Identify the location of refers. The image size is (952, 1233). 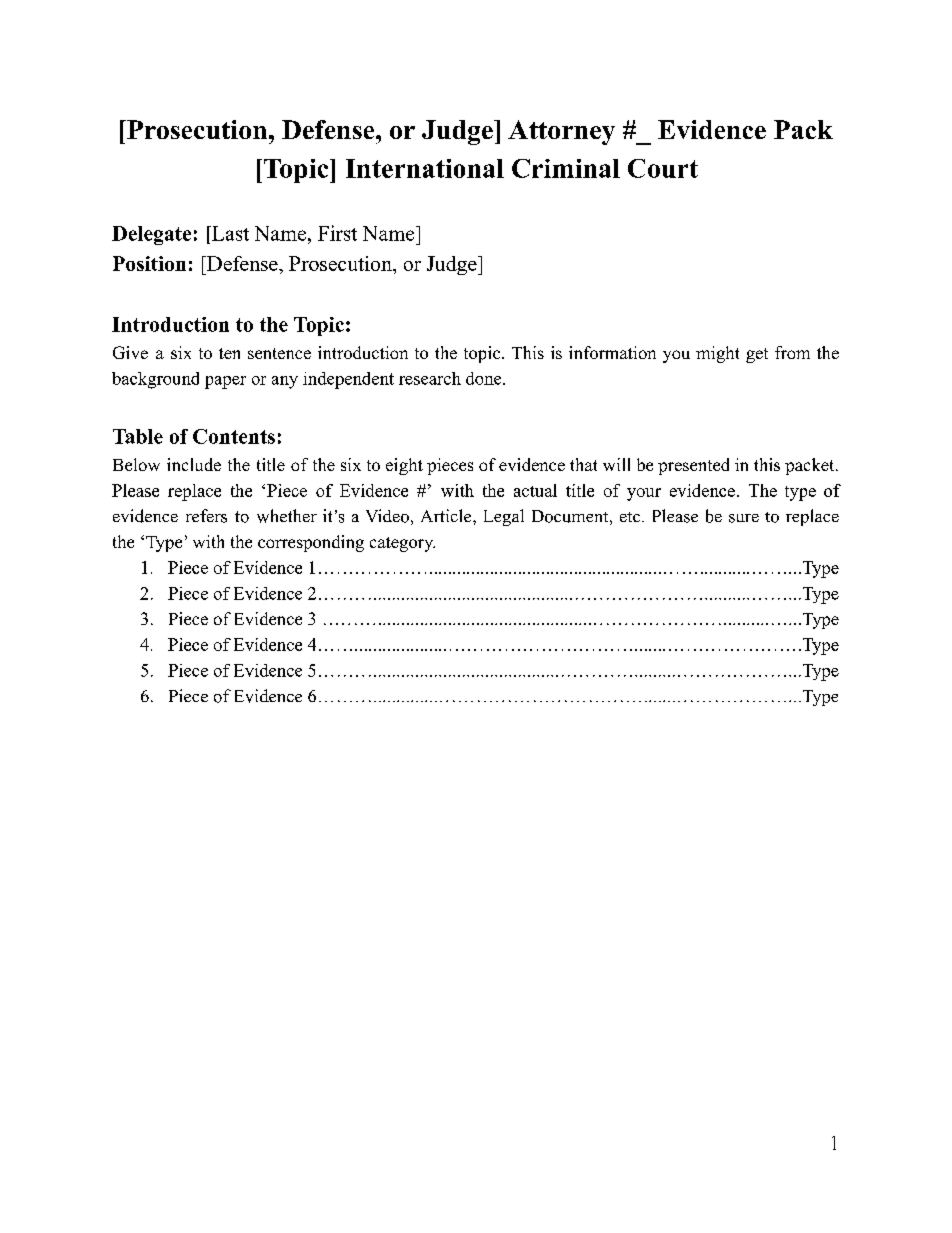
(206, 516).
